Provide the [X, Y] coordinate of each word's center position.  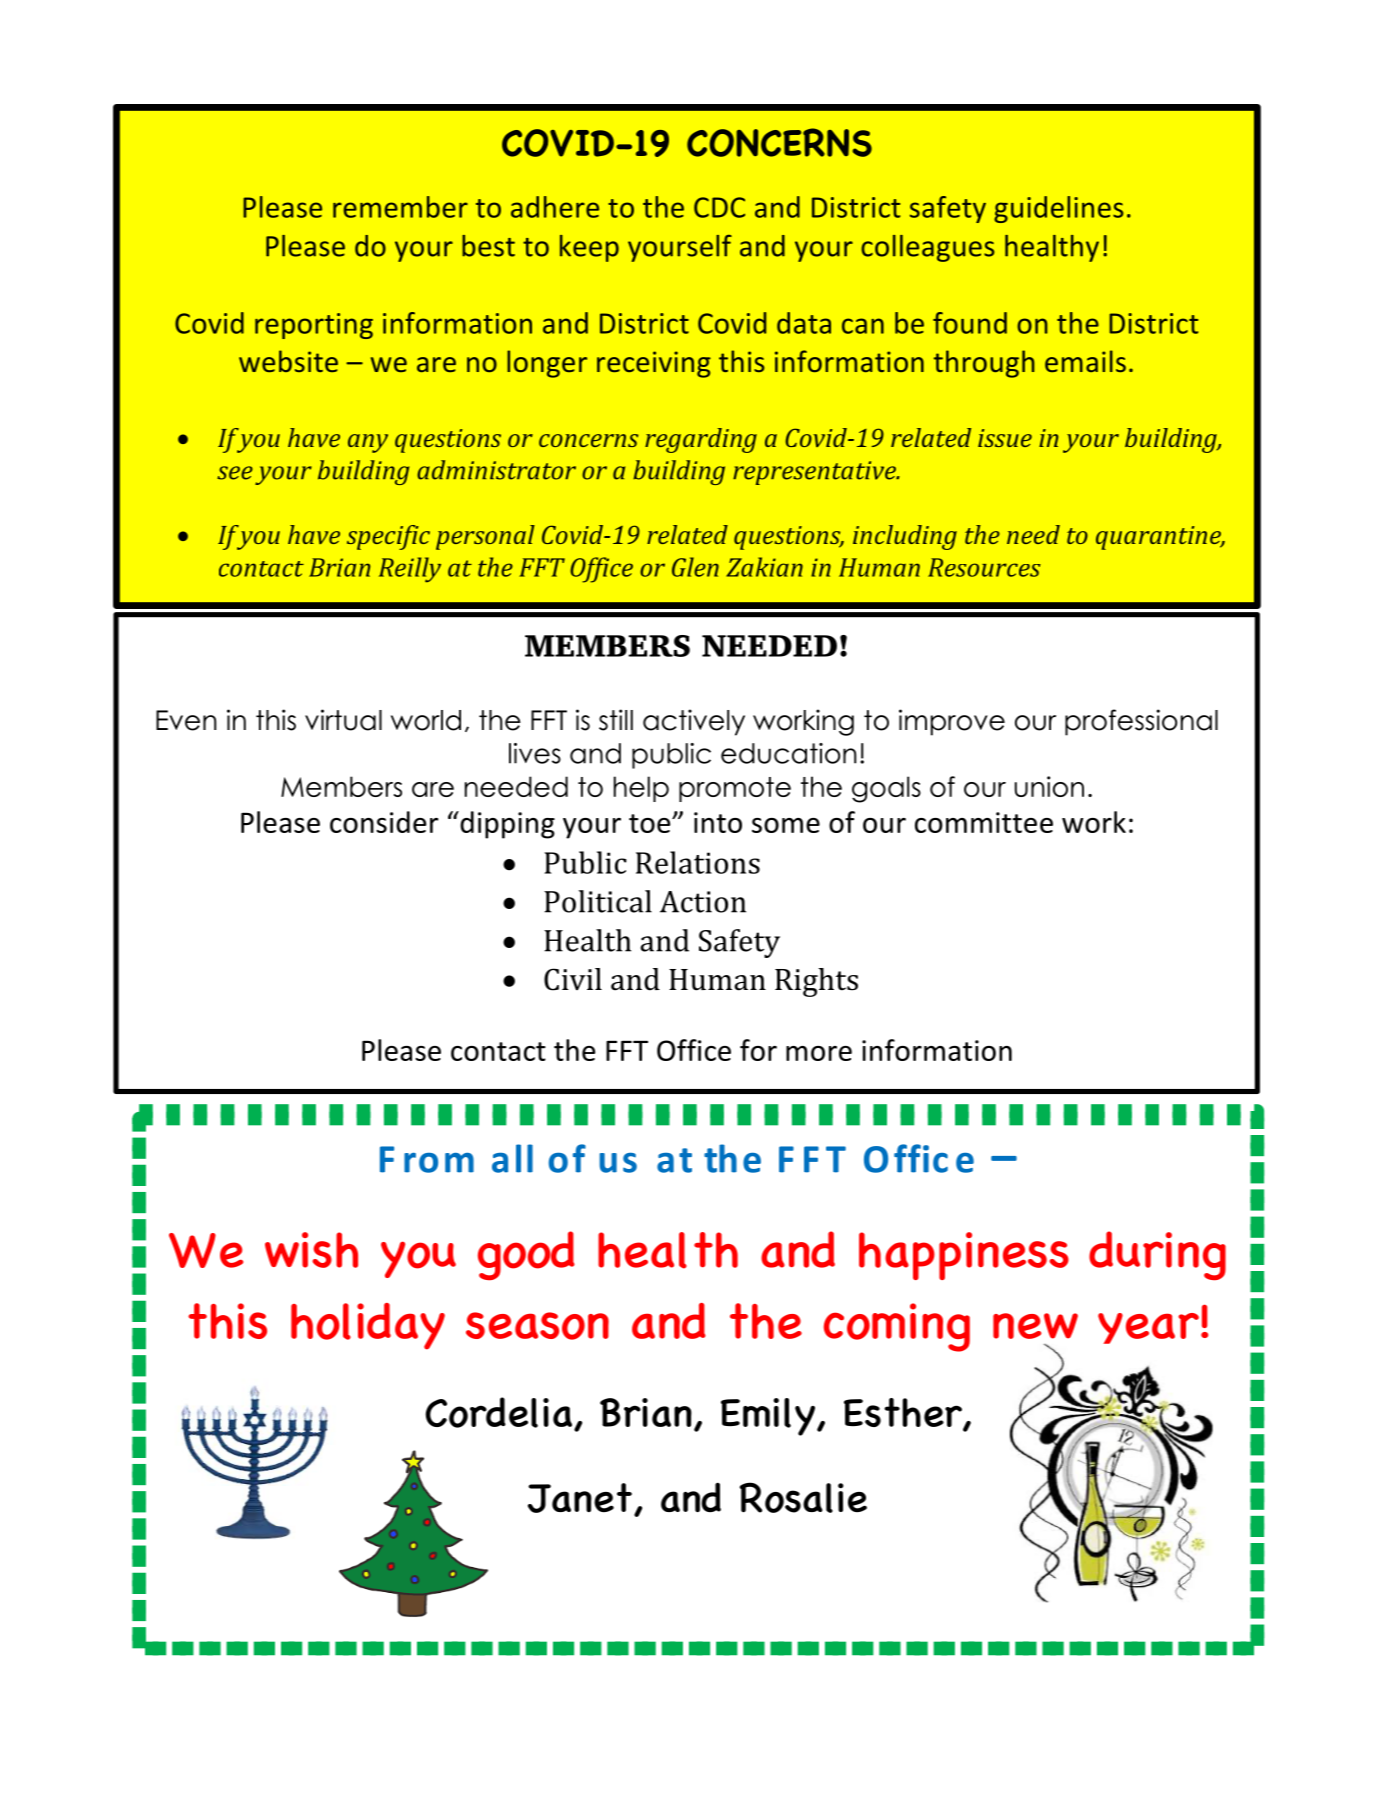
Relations [698, 862]
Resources [984, 567]
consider [384, 822]
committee [984, 822]
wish [311, 1250]
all [512, 1158]
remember [400, 207]
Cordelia [500, 1413]
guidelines [1058, 209]
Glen [695, 567]
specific [388, 537]
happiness [964, 1256]
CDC [719, 207]
